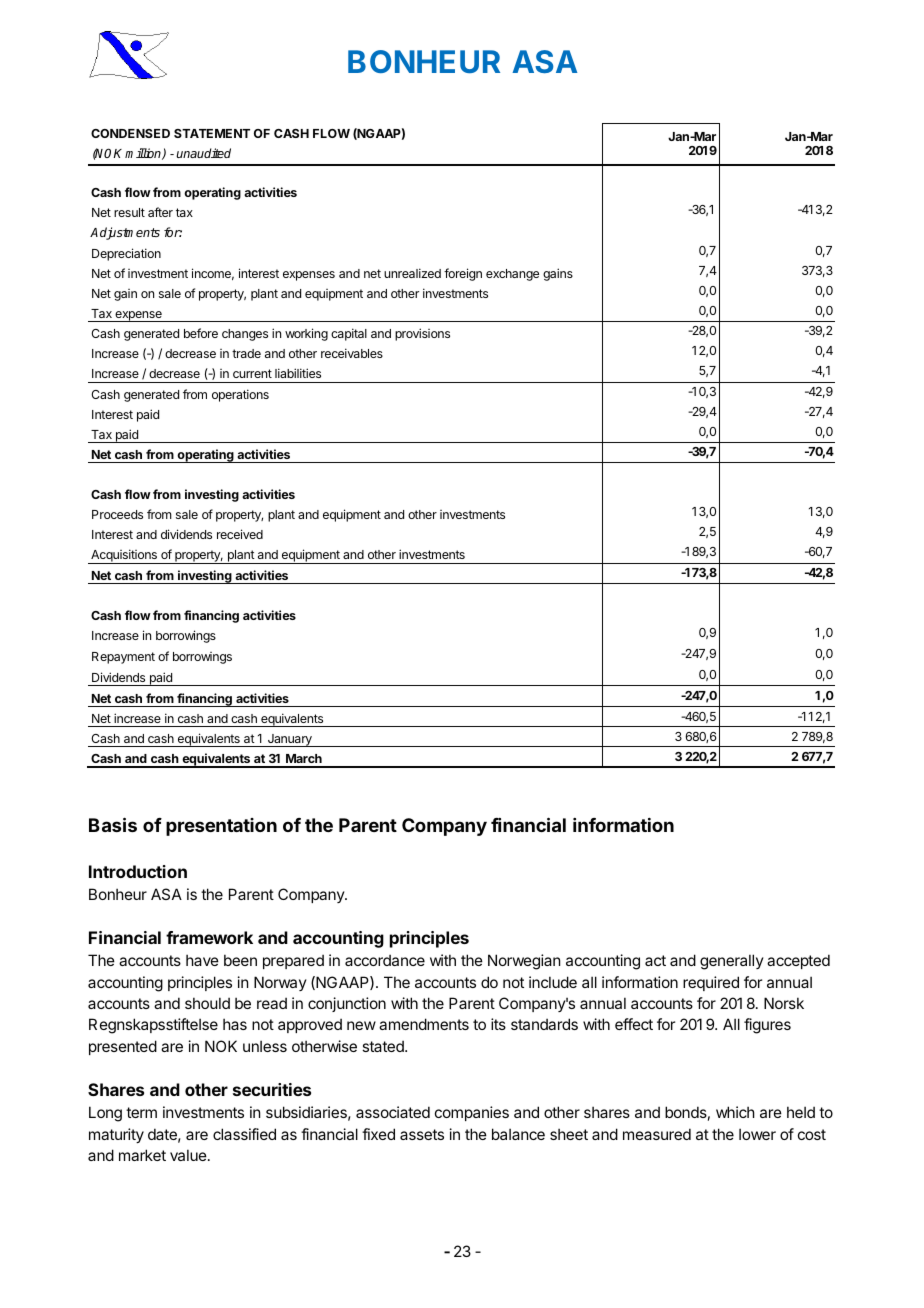  I want to click on presentation, so click(221, 827).
